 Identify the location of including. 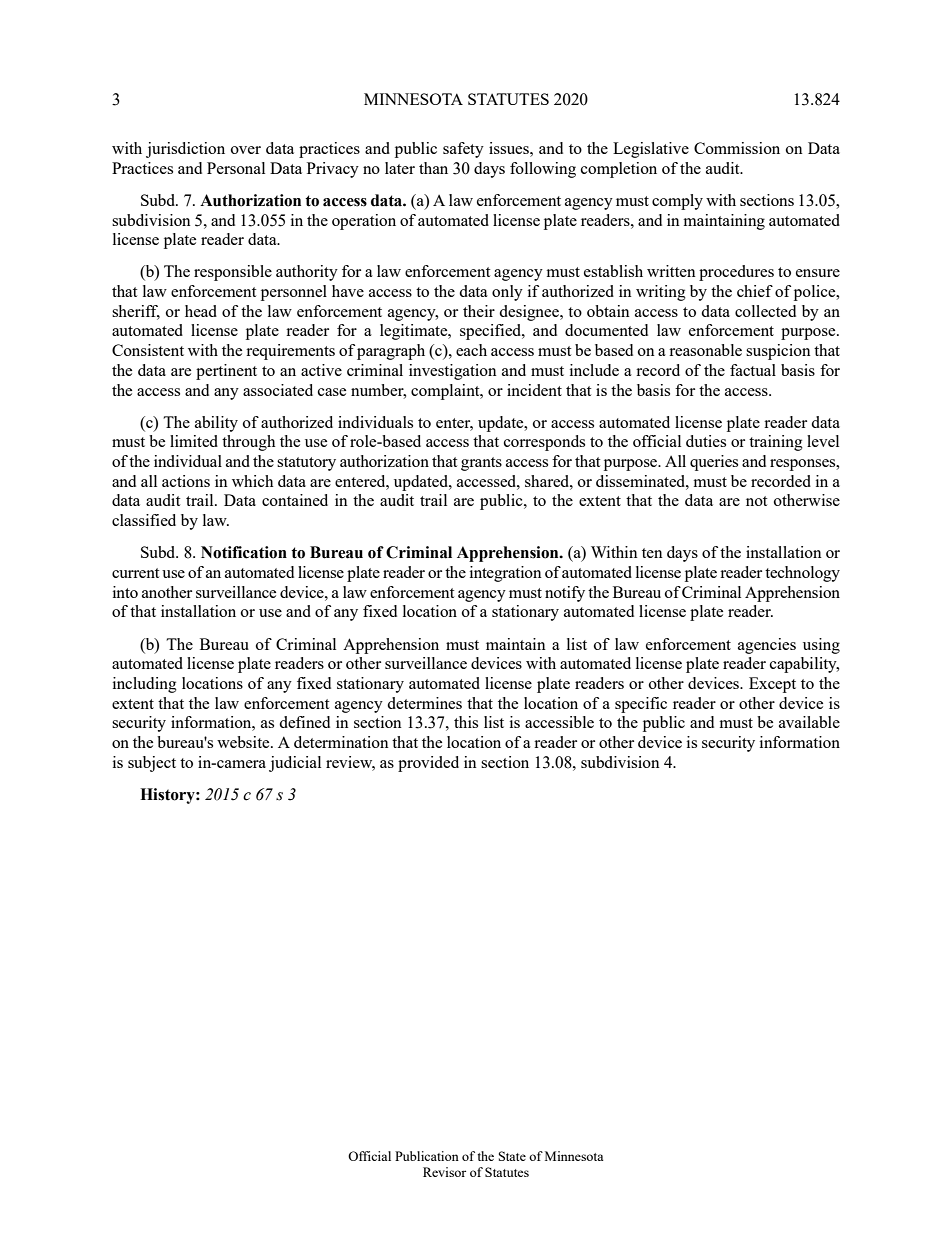
(145, 685).
